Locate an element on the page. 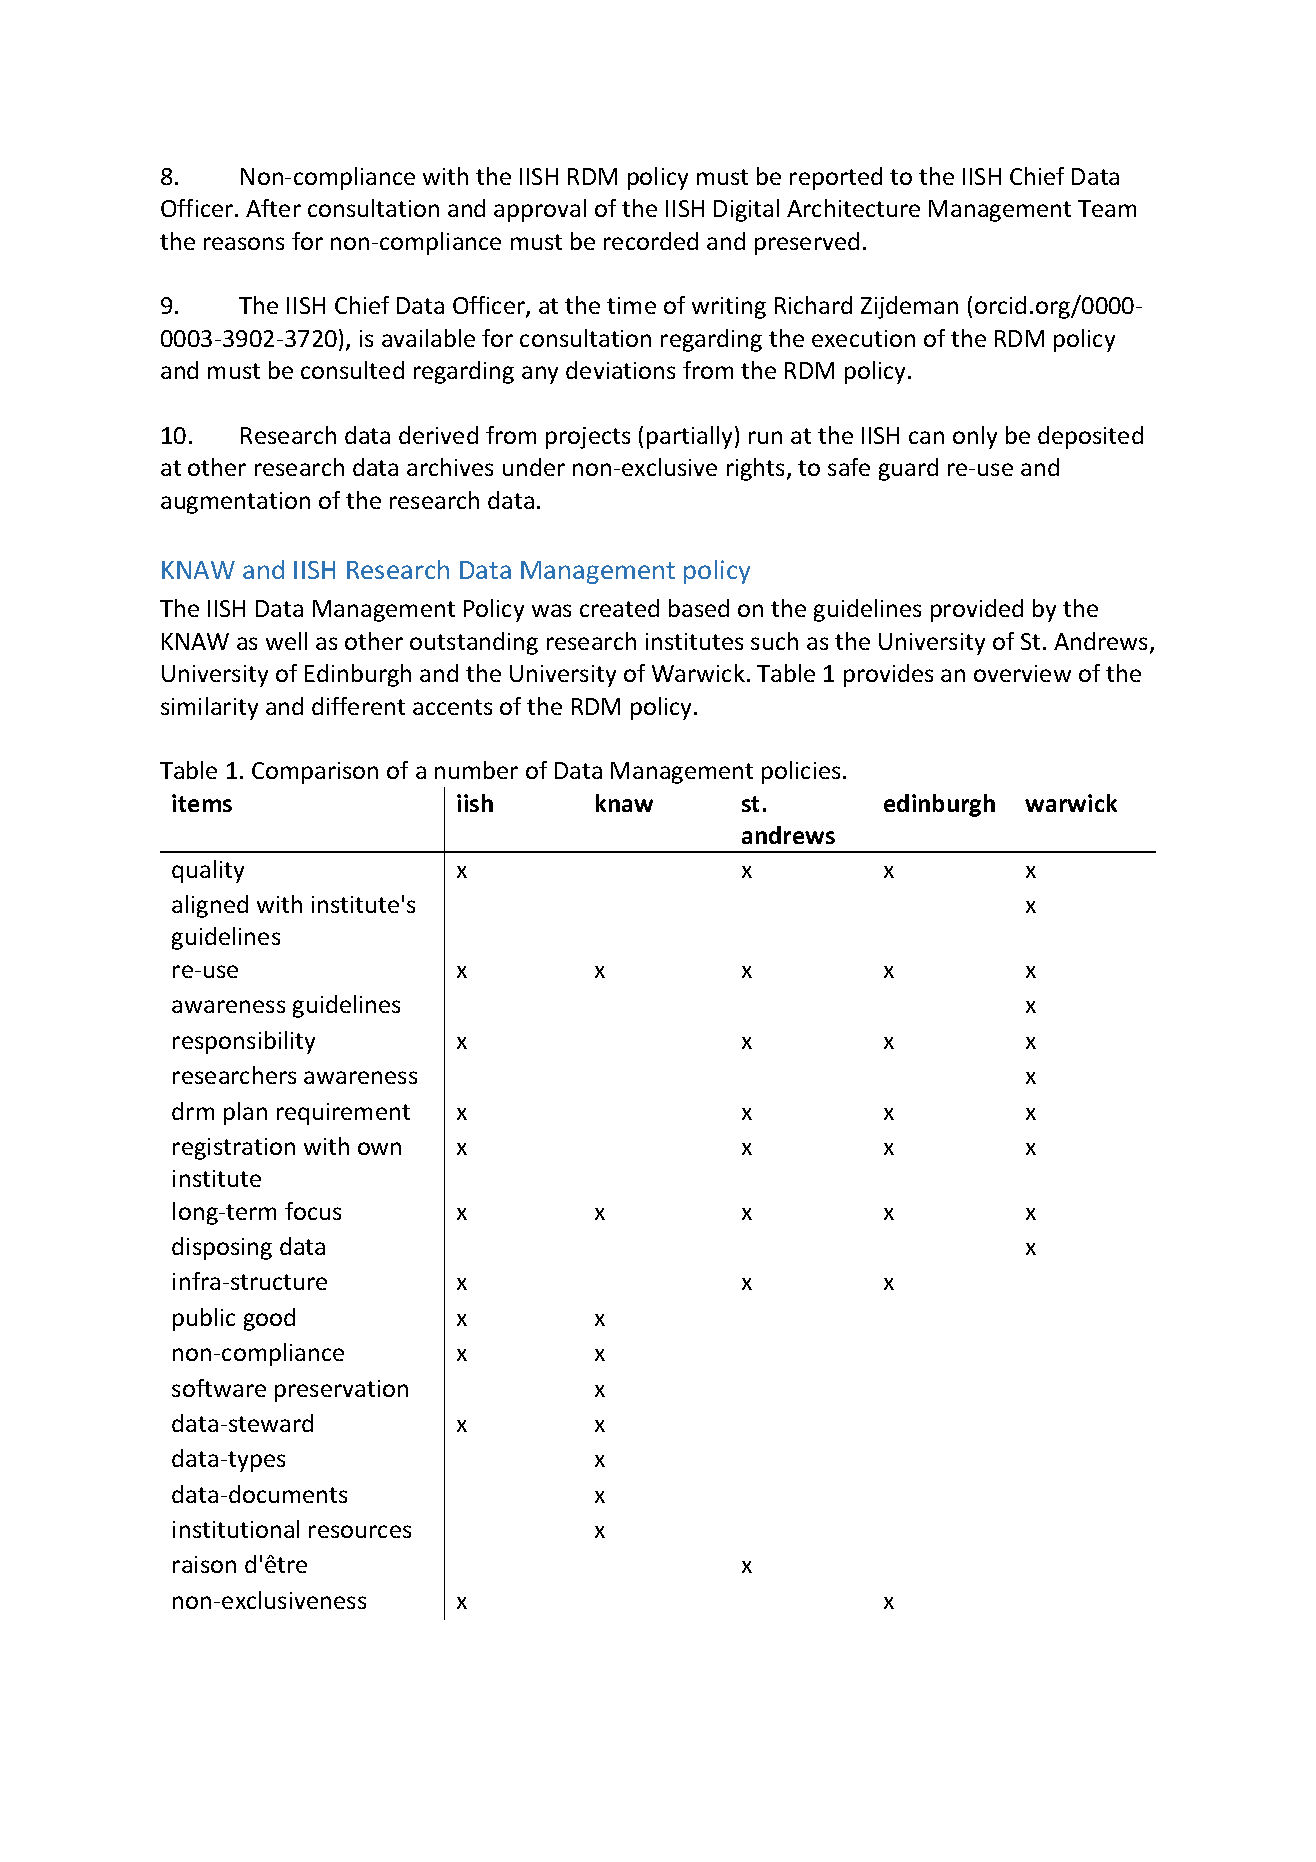 This document has width=1316, height=1862. overview is located at coordinates (1022, 673).
